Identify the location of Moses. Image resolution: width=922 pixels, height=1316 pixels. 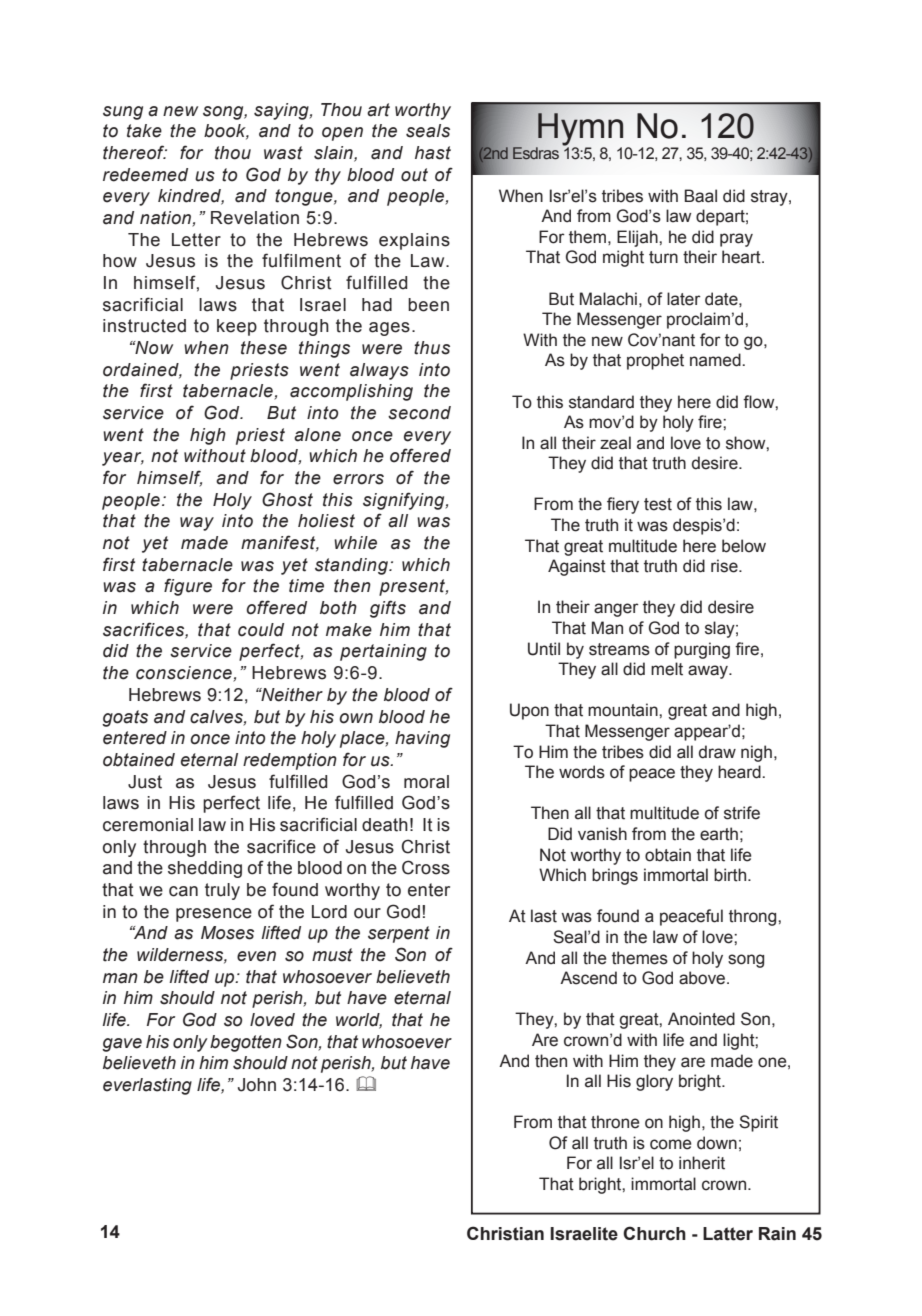
(227, 933).
